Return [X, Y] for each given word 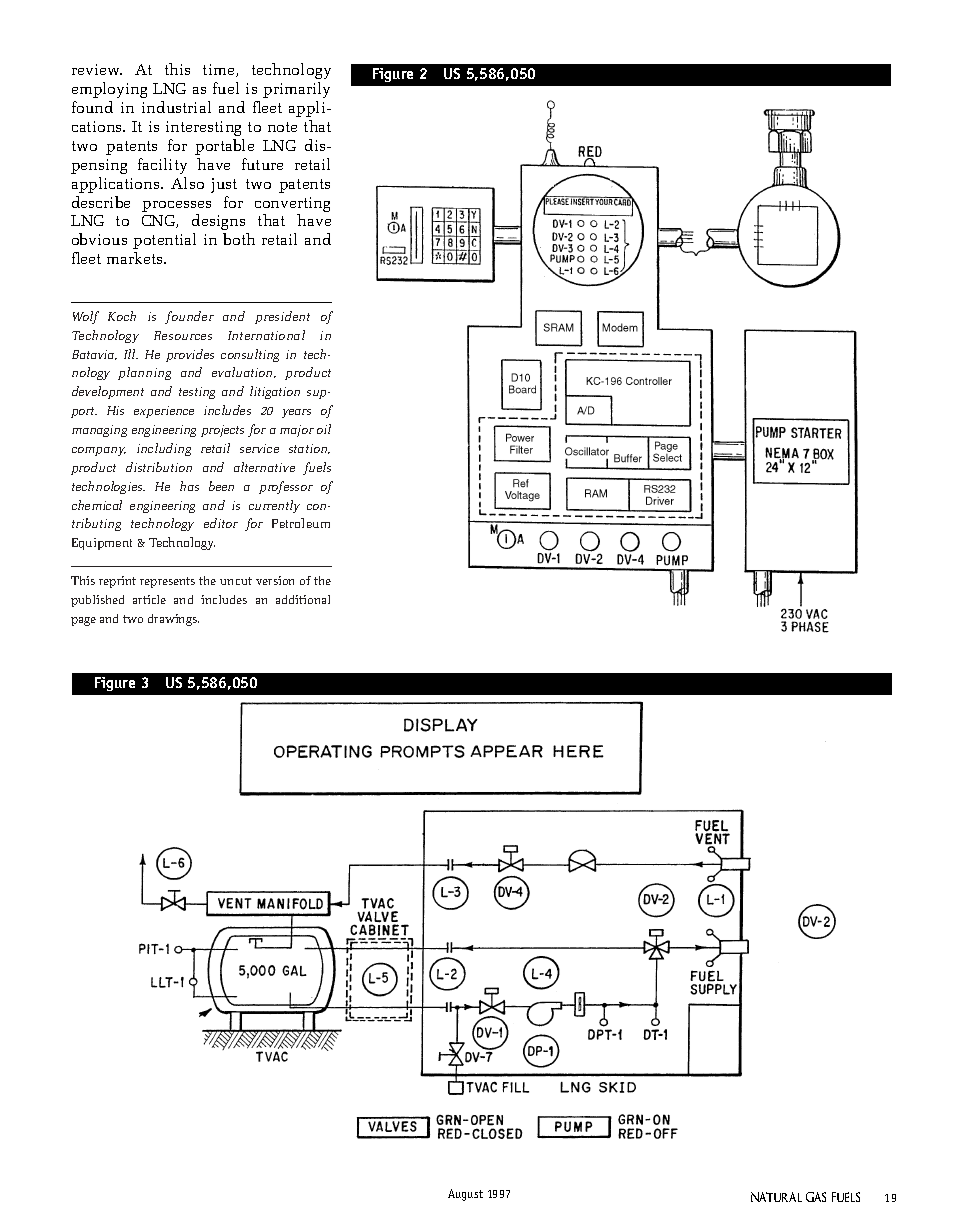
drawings [173, 620]
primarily [296, 90]
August [465, 1195]
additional [303, 599]
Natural [776, 1197]
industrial [176, 107]
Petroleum [301, 523]
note [282, 127]
